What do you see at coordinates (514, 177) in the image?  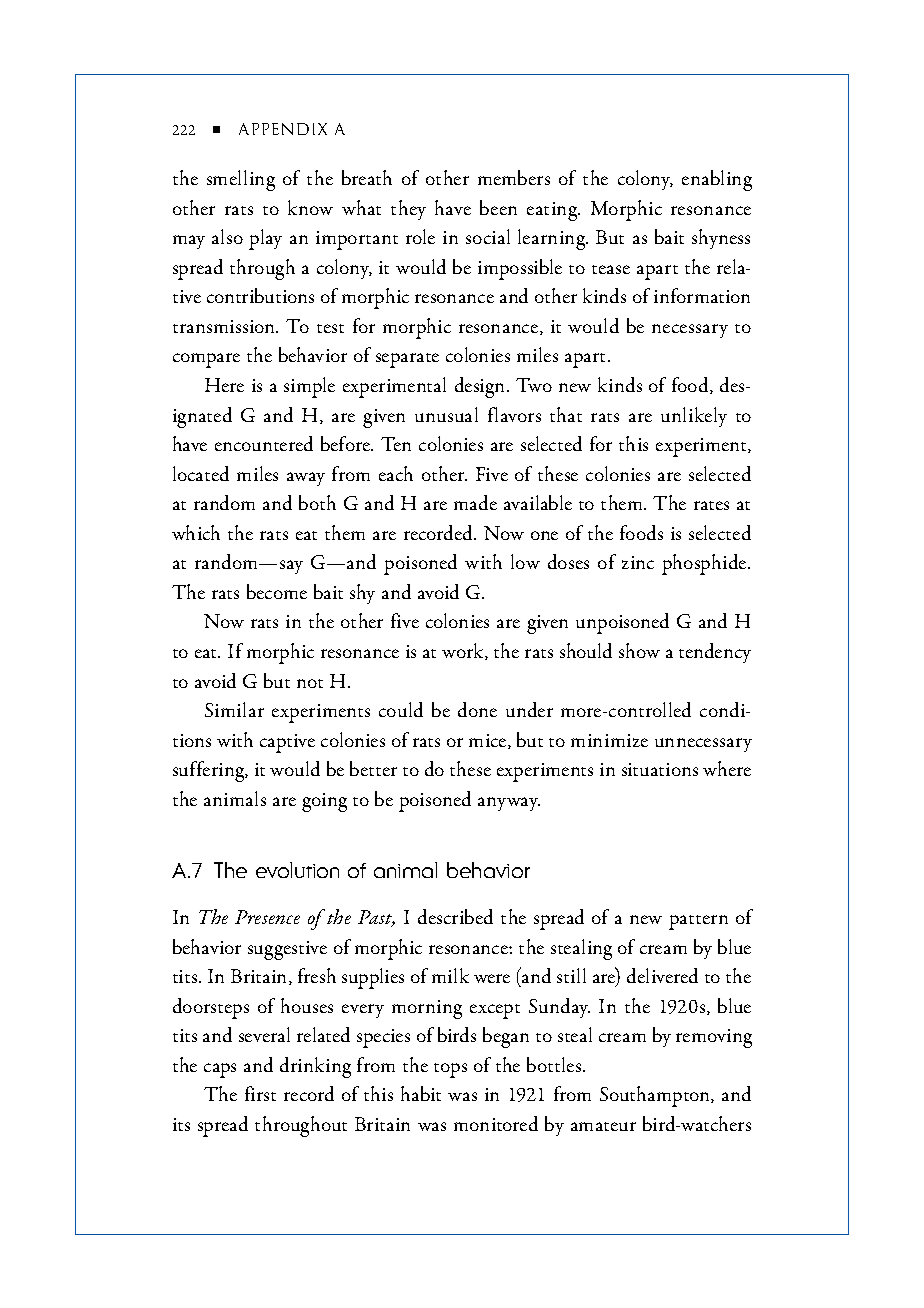 I see `members` at bounding box center [514, 177].
